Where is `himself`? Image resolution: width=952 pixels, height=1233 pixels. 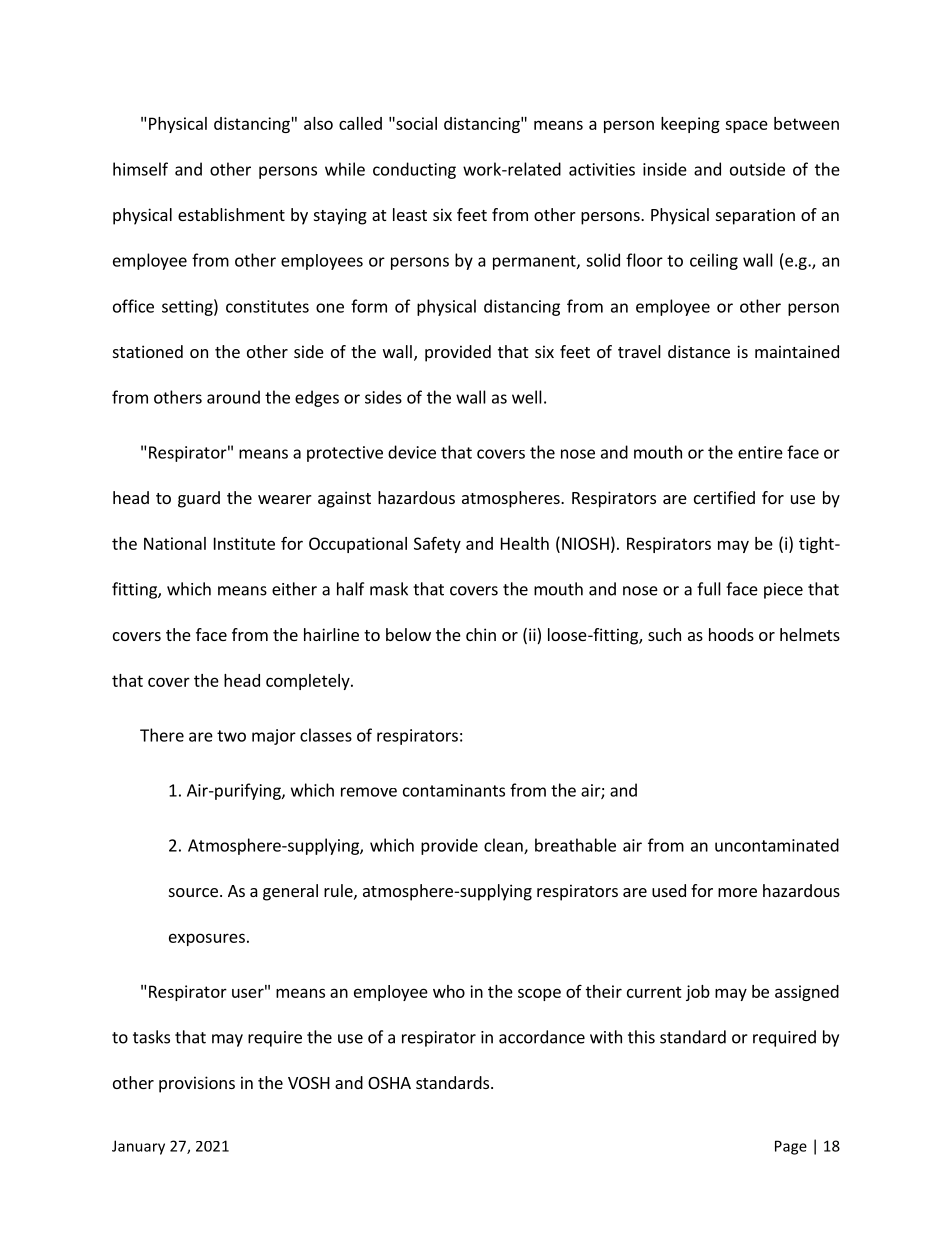
himself is located at coordinates (140, 169).
